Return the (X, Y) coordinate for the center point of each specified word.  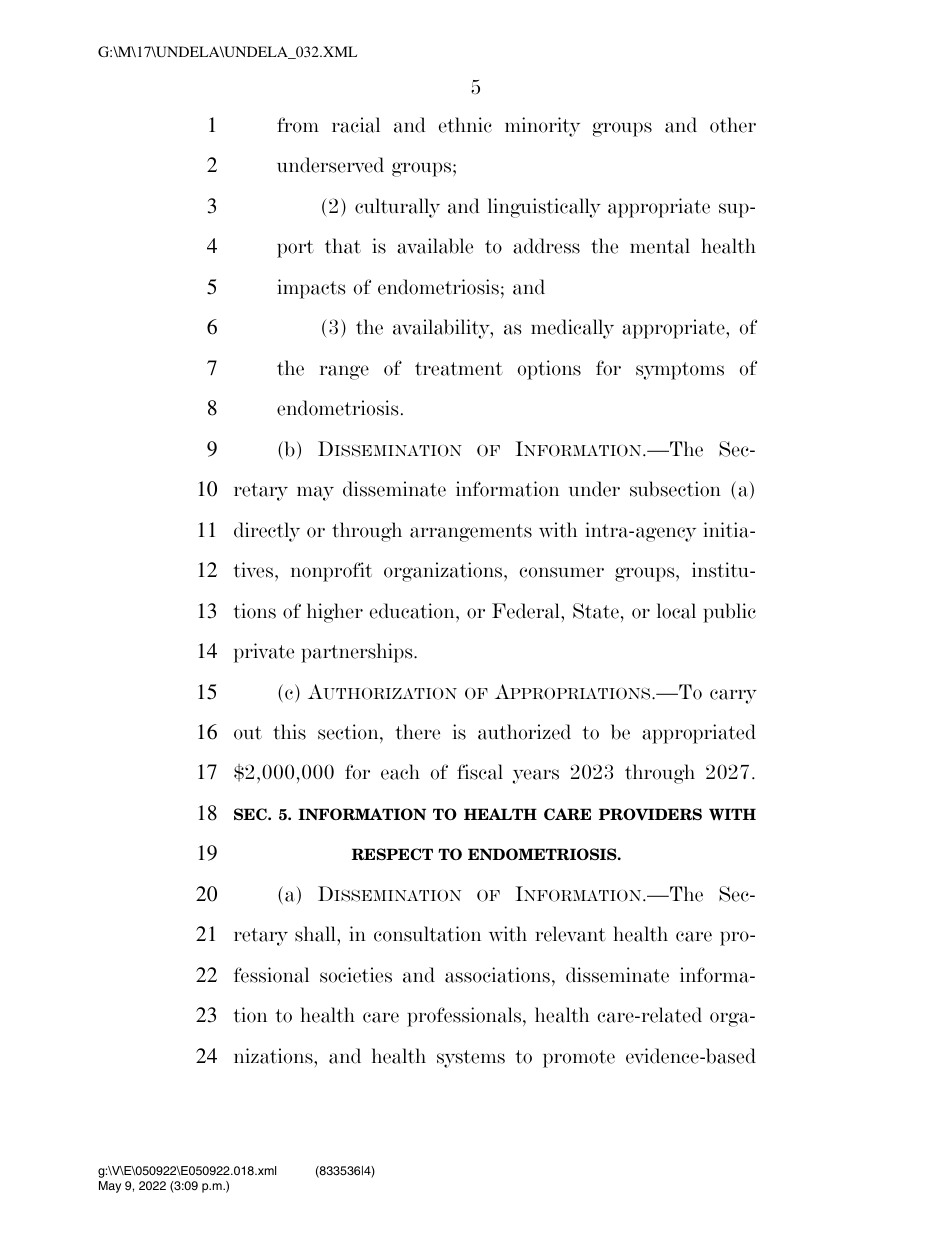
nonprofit (331, 572)
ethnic (465, 125)
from (298, 125)
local (676, 611)
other (733, 125)
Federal (527, 611)
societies (356, 975)
